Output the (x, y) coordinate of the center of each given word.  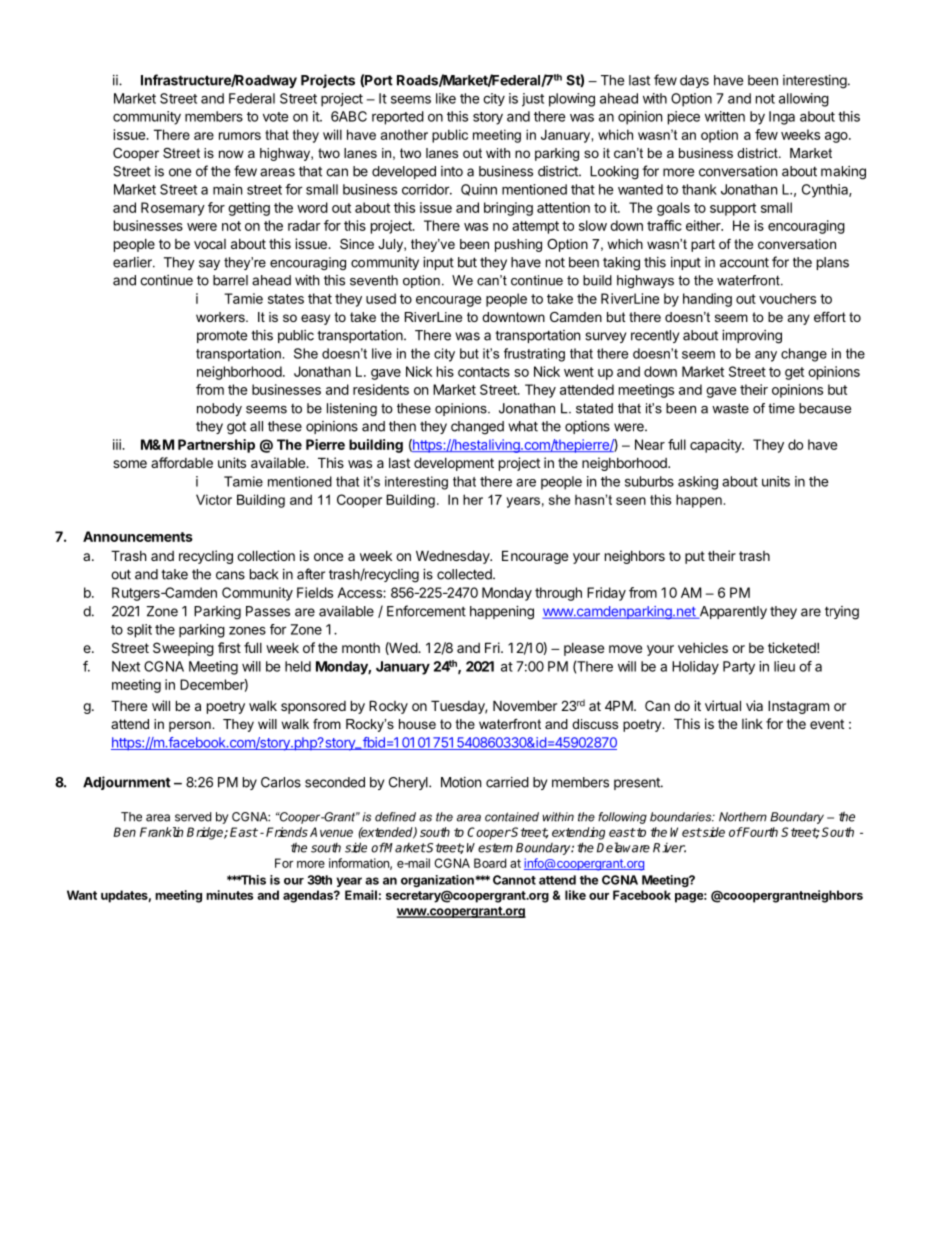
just (533, 100)
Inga (782, 118)
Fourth (759, 832)
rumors (240, 136)
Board (490, 863)
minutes (230, 895)
